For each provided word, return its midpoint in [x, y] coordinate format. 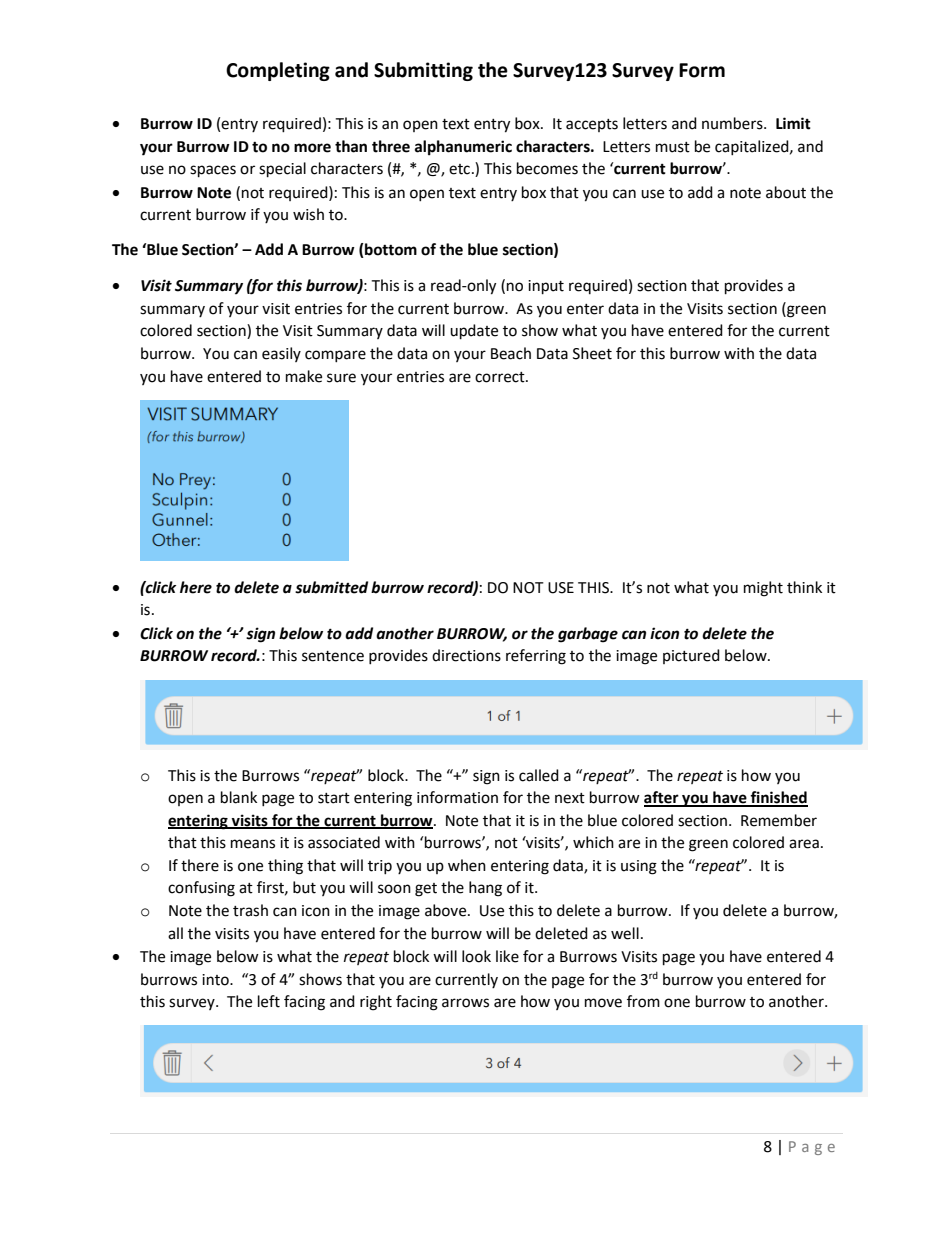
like [507, 956]
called [539, 775]
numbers [733, 123]
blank [239, 797]
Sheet [592, 353]
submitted [331, 587]
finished [778, 798]
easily [281, 354]
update [474, 332]
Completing [278, 71]
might [763, 589]
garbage [588, 635]
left [269, 1001]
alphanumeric [463, 148]
